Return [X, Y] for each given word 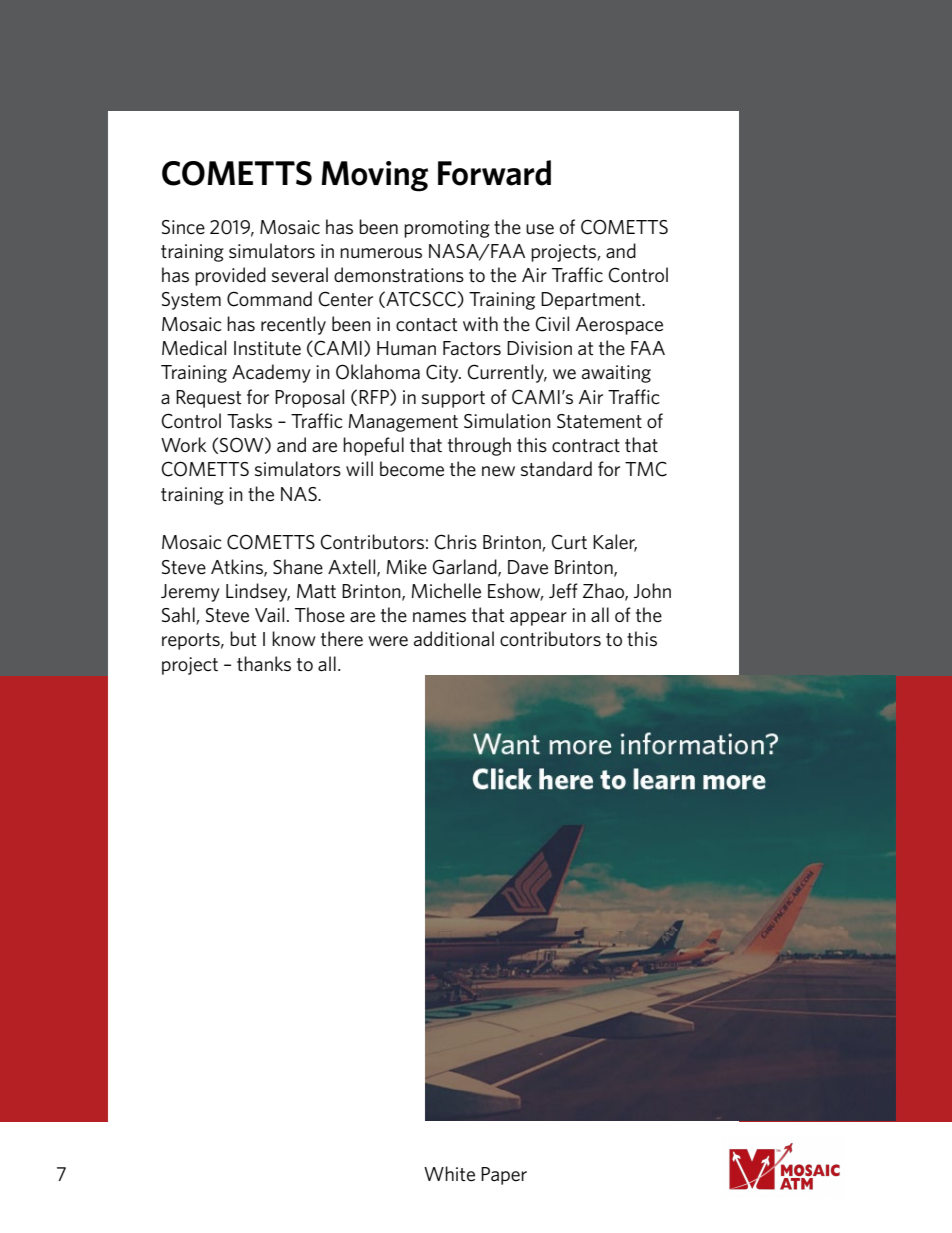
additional [454, 638]
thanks [264, 663]
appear [538, 619]
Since [183, 227]
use [540, 229]
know [294, 638]
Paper [504, 1176]
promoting [447, 229]
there [342, 639]
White [449, 1173]
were [388, 641]
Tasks [249, 420]
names [439, 617]
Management [403, 423]
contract [586, 445]
